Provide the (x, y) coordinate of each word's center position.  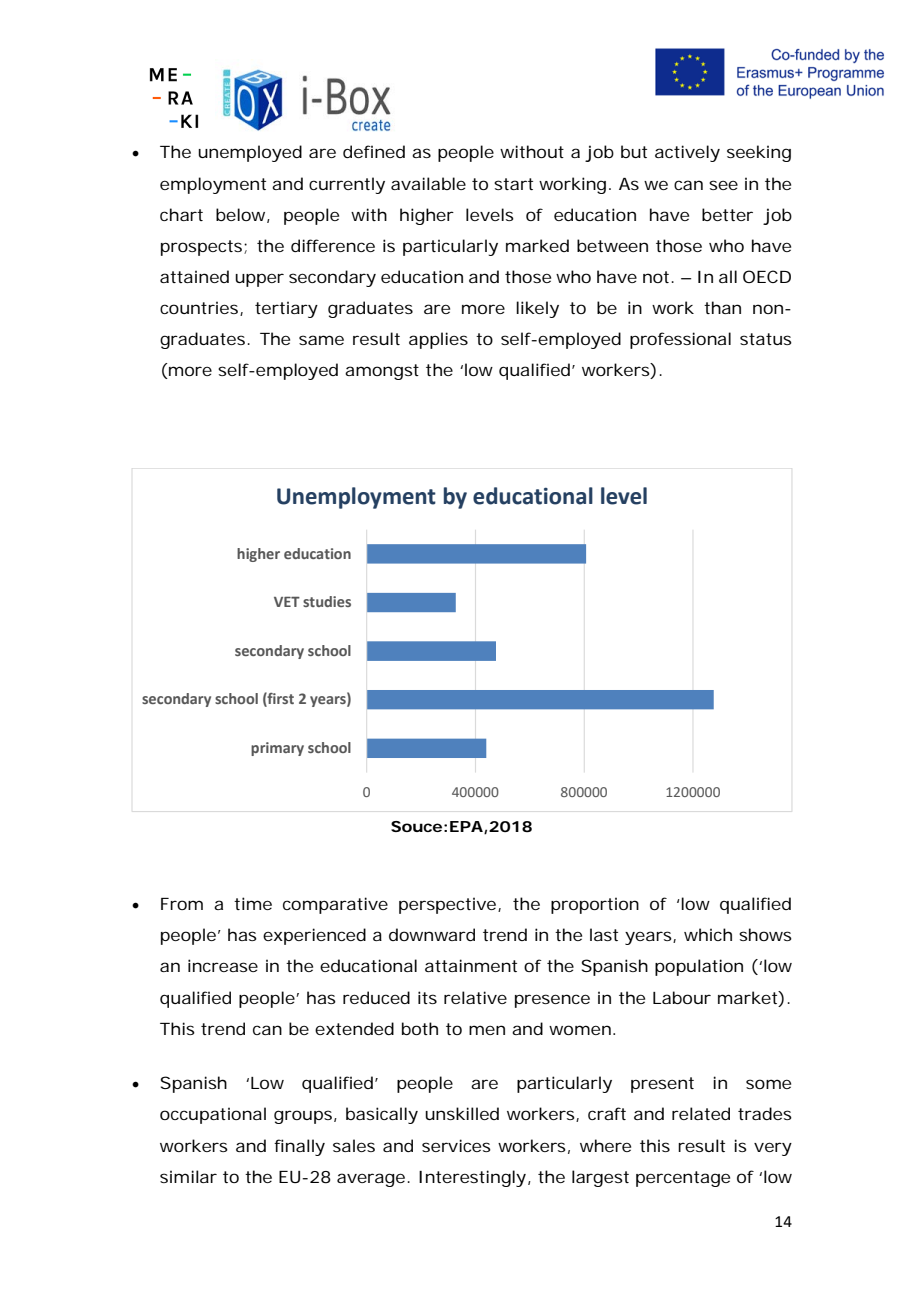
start (513, 184)
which (708, 934)
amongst (382, 372)
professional (680, 340)
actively (687, 153)
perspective (447, 905)
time (253, 903)
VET (287, 601)
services (456, 1145)
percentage (683, 1179)
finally (299, 1147)
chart (181, 214)
